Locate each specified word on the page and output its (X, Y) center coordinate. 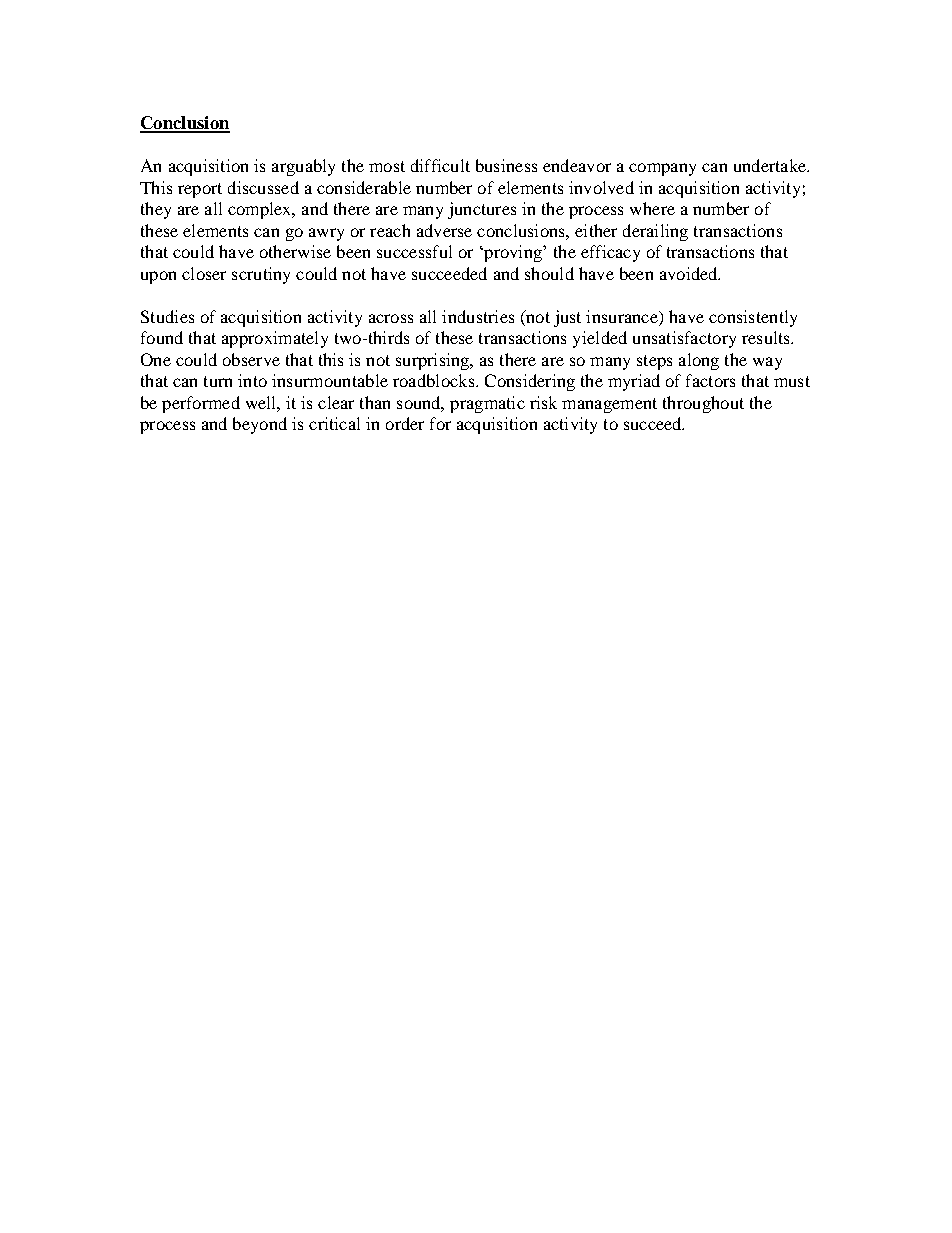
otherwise (295, 251)
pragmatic (487, 404)
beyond (260, 425)
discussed (263, 187)
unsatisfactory (684, 339)
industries (478, 316)
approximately (275, 339)
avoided (690, 273)
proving (513, 253)
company (662, 169)
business (506, 165)
